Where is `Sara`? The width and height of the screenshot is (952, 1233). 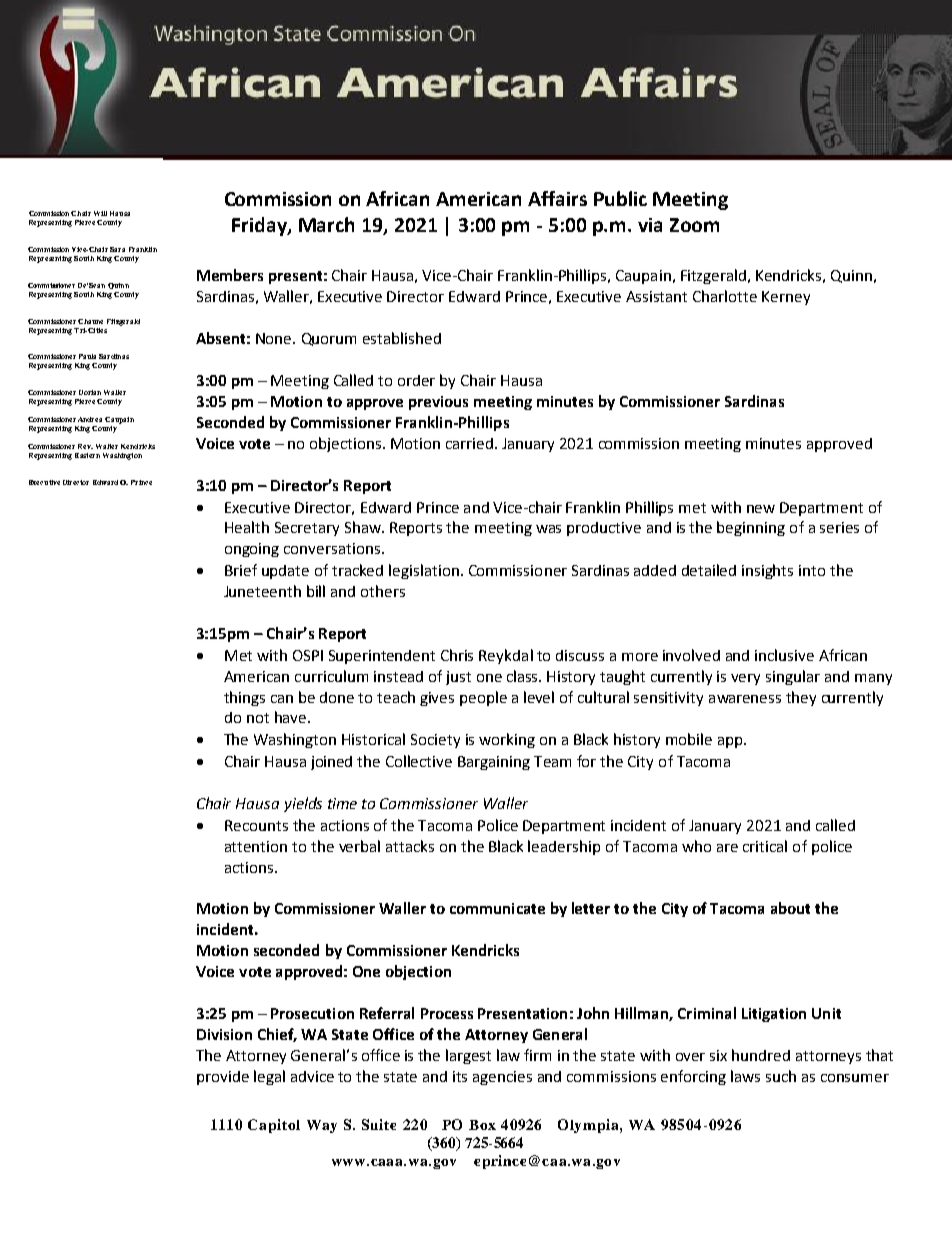 Sara is located at coordinates (117, 249).
